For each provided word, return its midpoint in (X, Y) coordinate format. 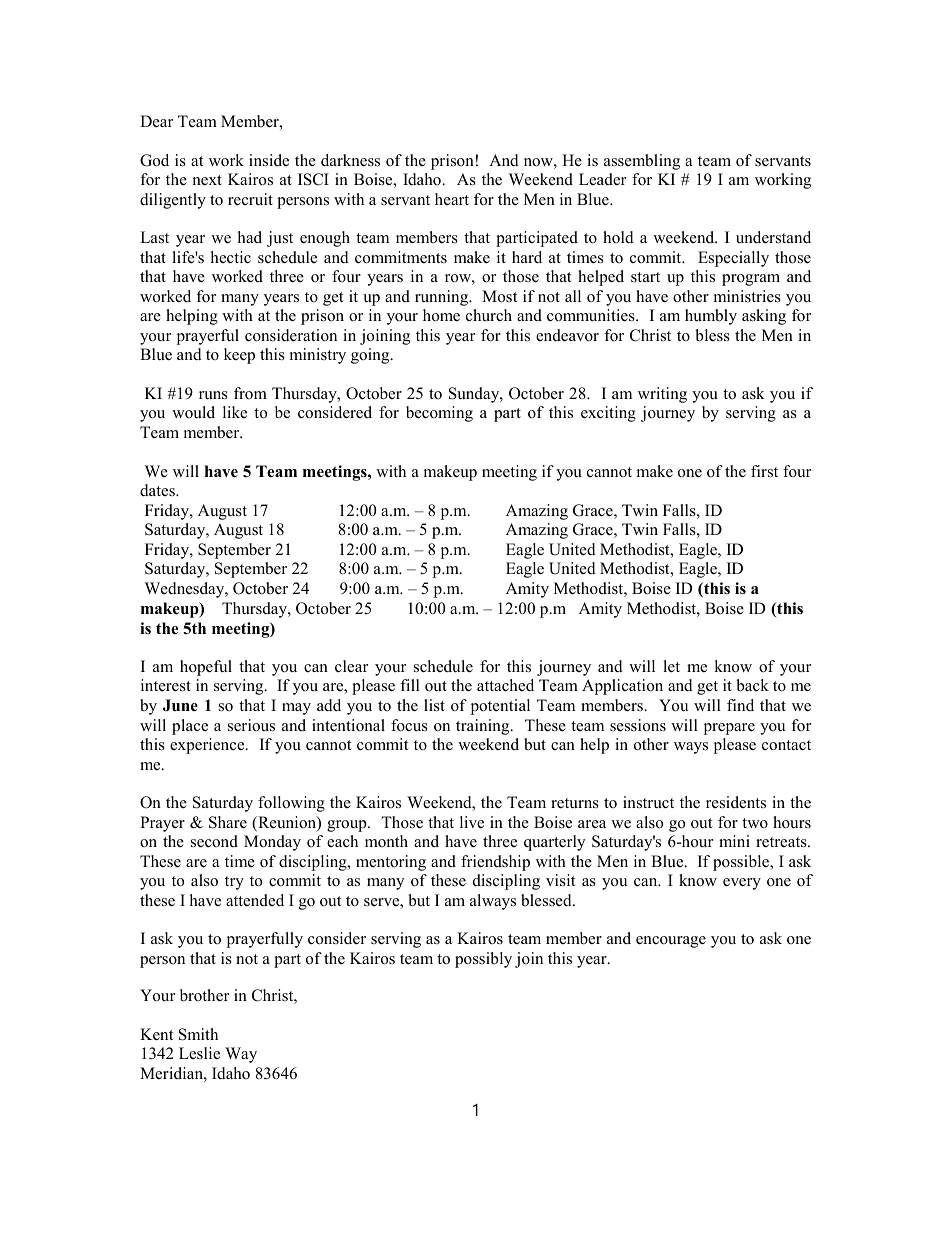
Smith (198, 1034)
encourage (671, 942)
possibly (483, 960)
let (671, 666)
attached (505, 685)
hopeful (206, 668)
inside (269, 160)
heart (452, 199)
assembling (642, 162)
